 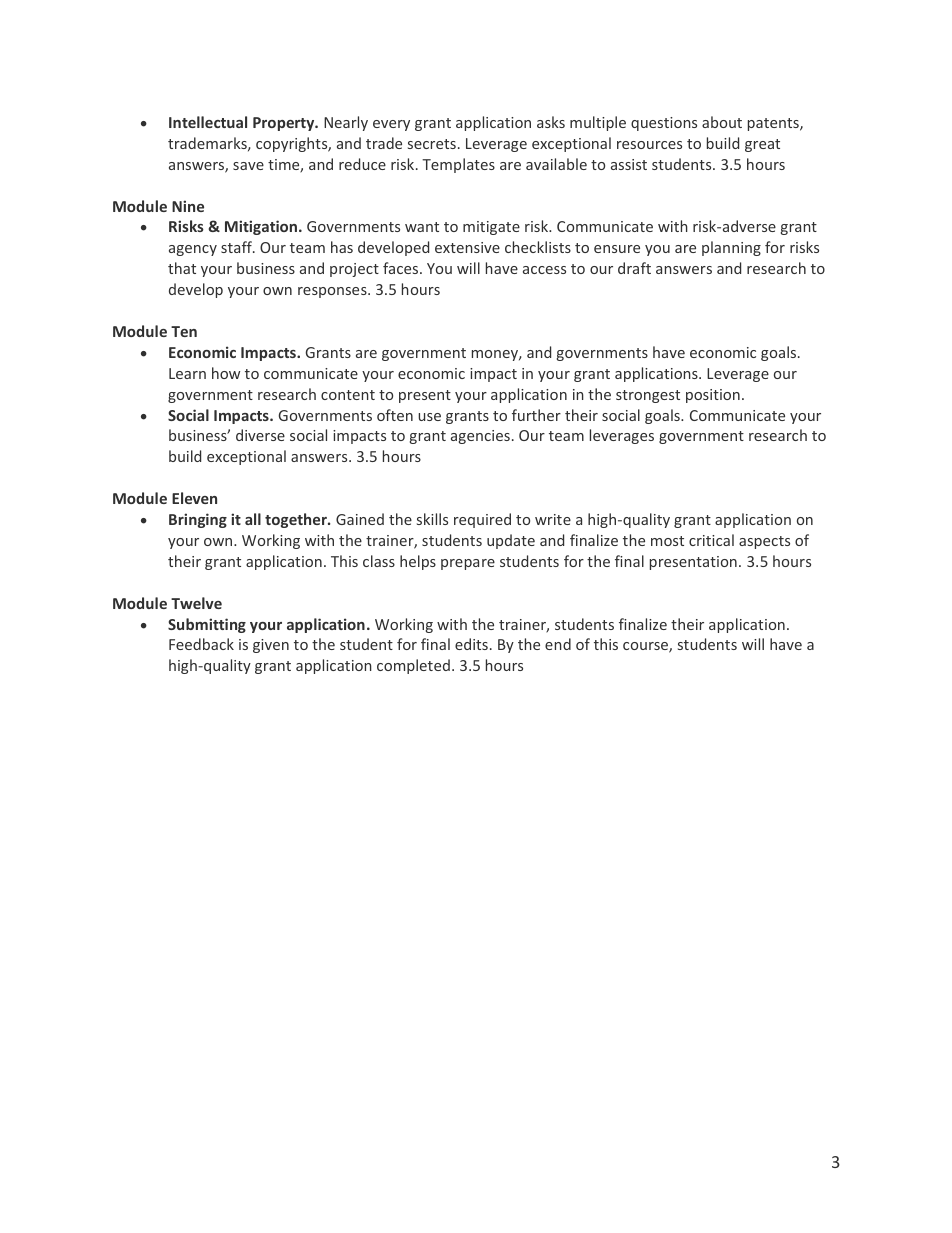 What do you see at coordinates (471, 644) in the screenshot?
I see `edits` at bounding box center [471, 644].
